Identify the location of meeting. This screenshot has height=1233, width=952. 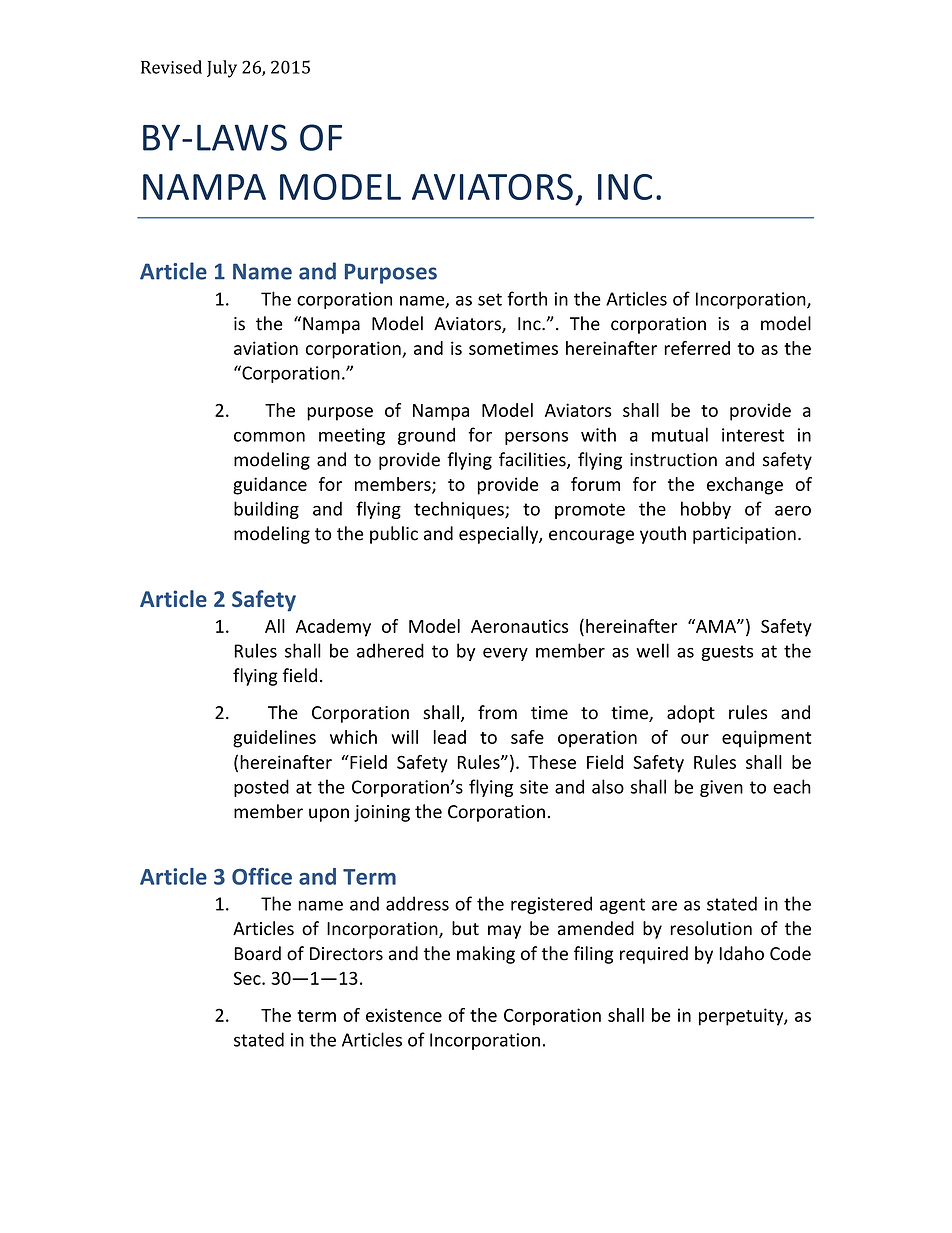
(352, 436).
